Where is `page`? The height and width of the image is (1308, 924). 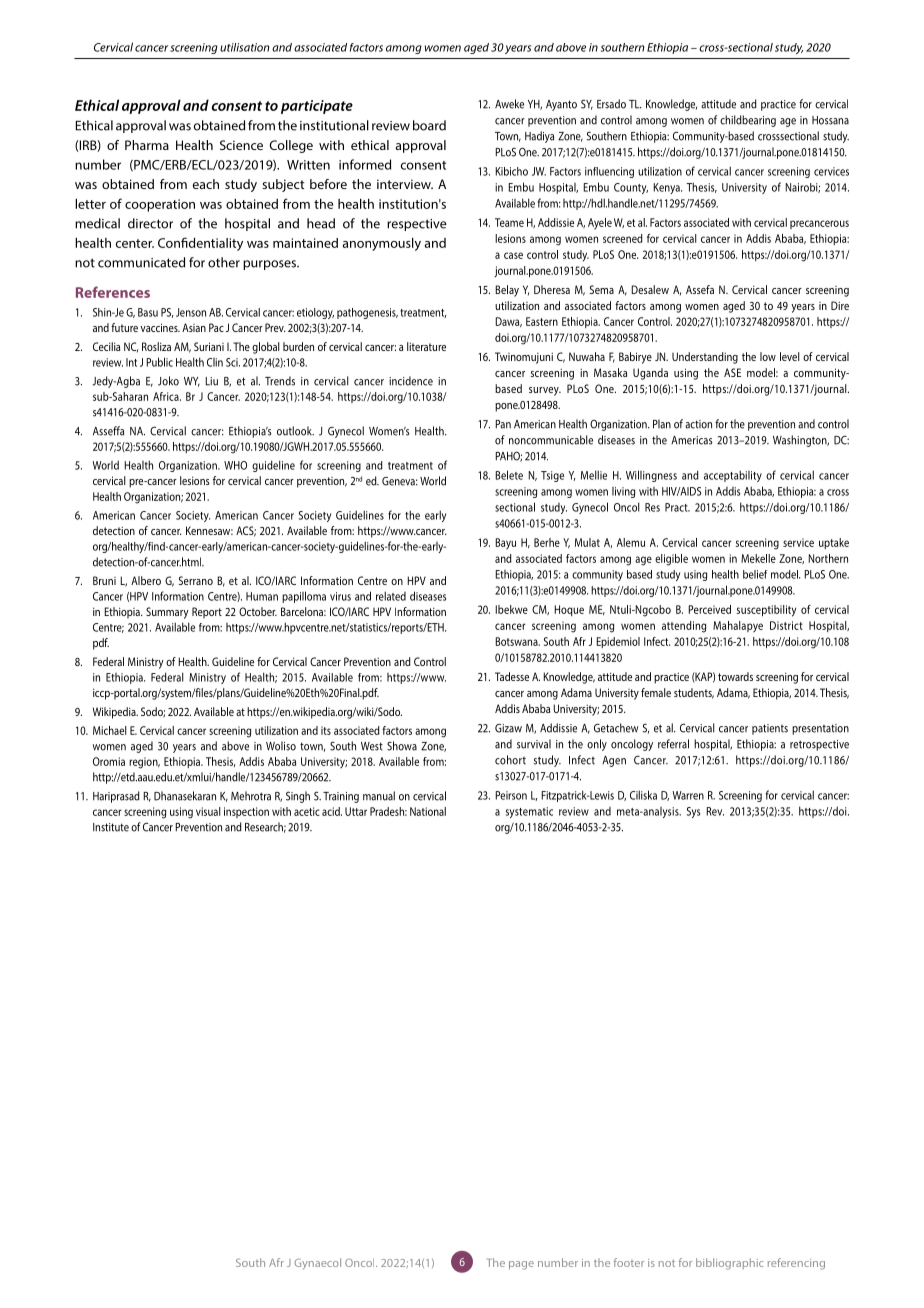 page is located at coordinates (521, 1265).
